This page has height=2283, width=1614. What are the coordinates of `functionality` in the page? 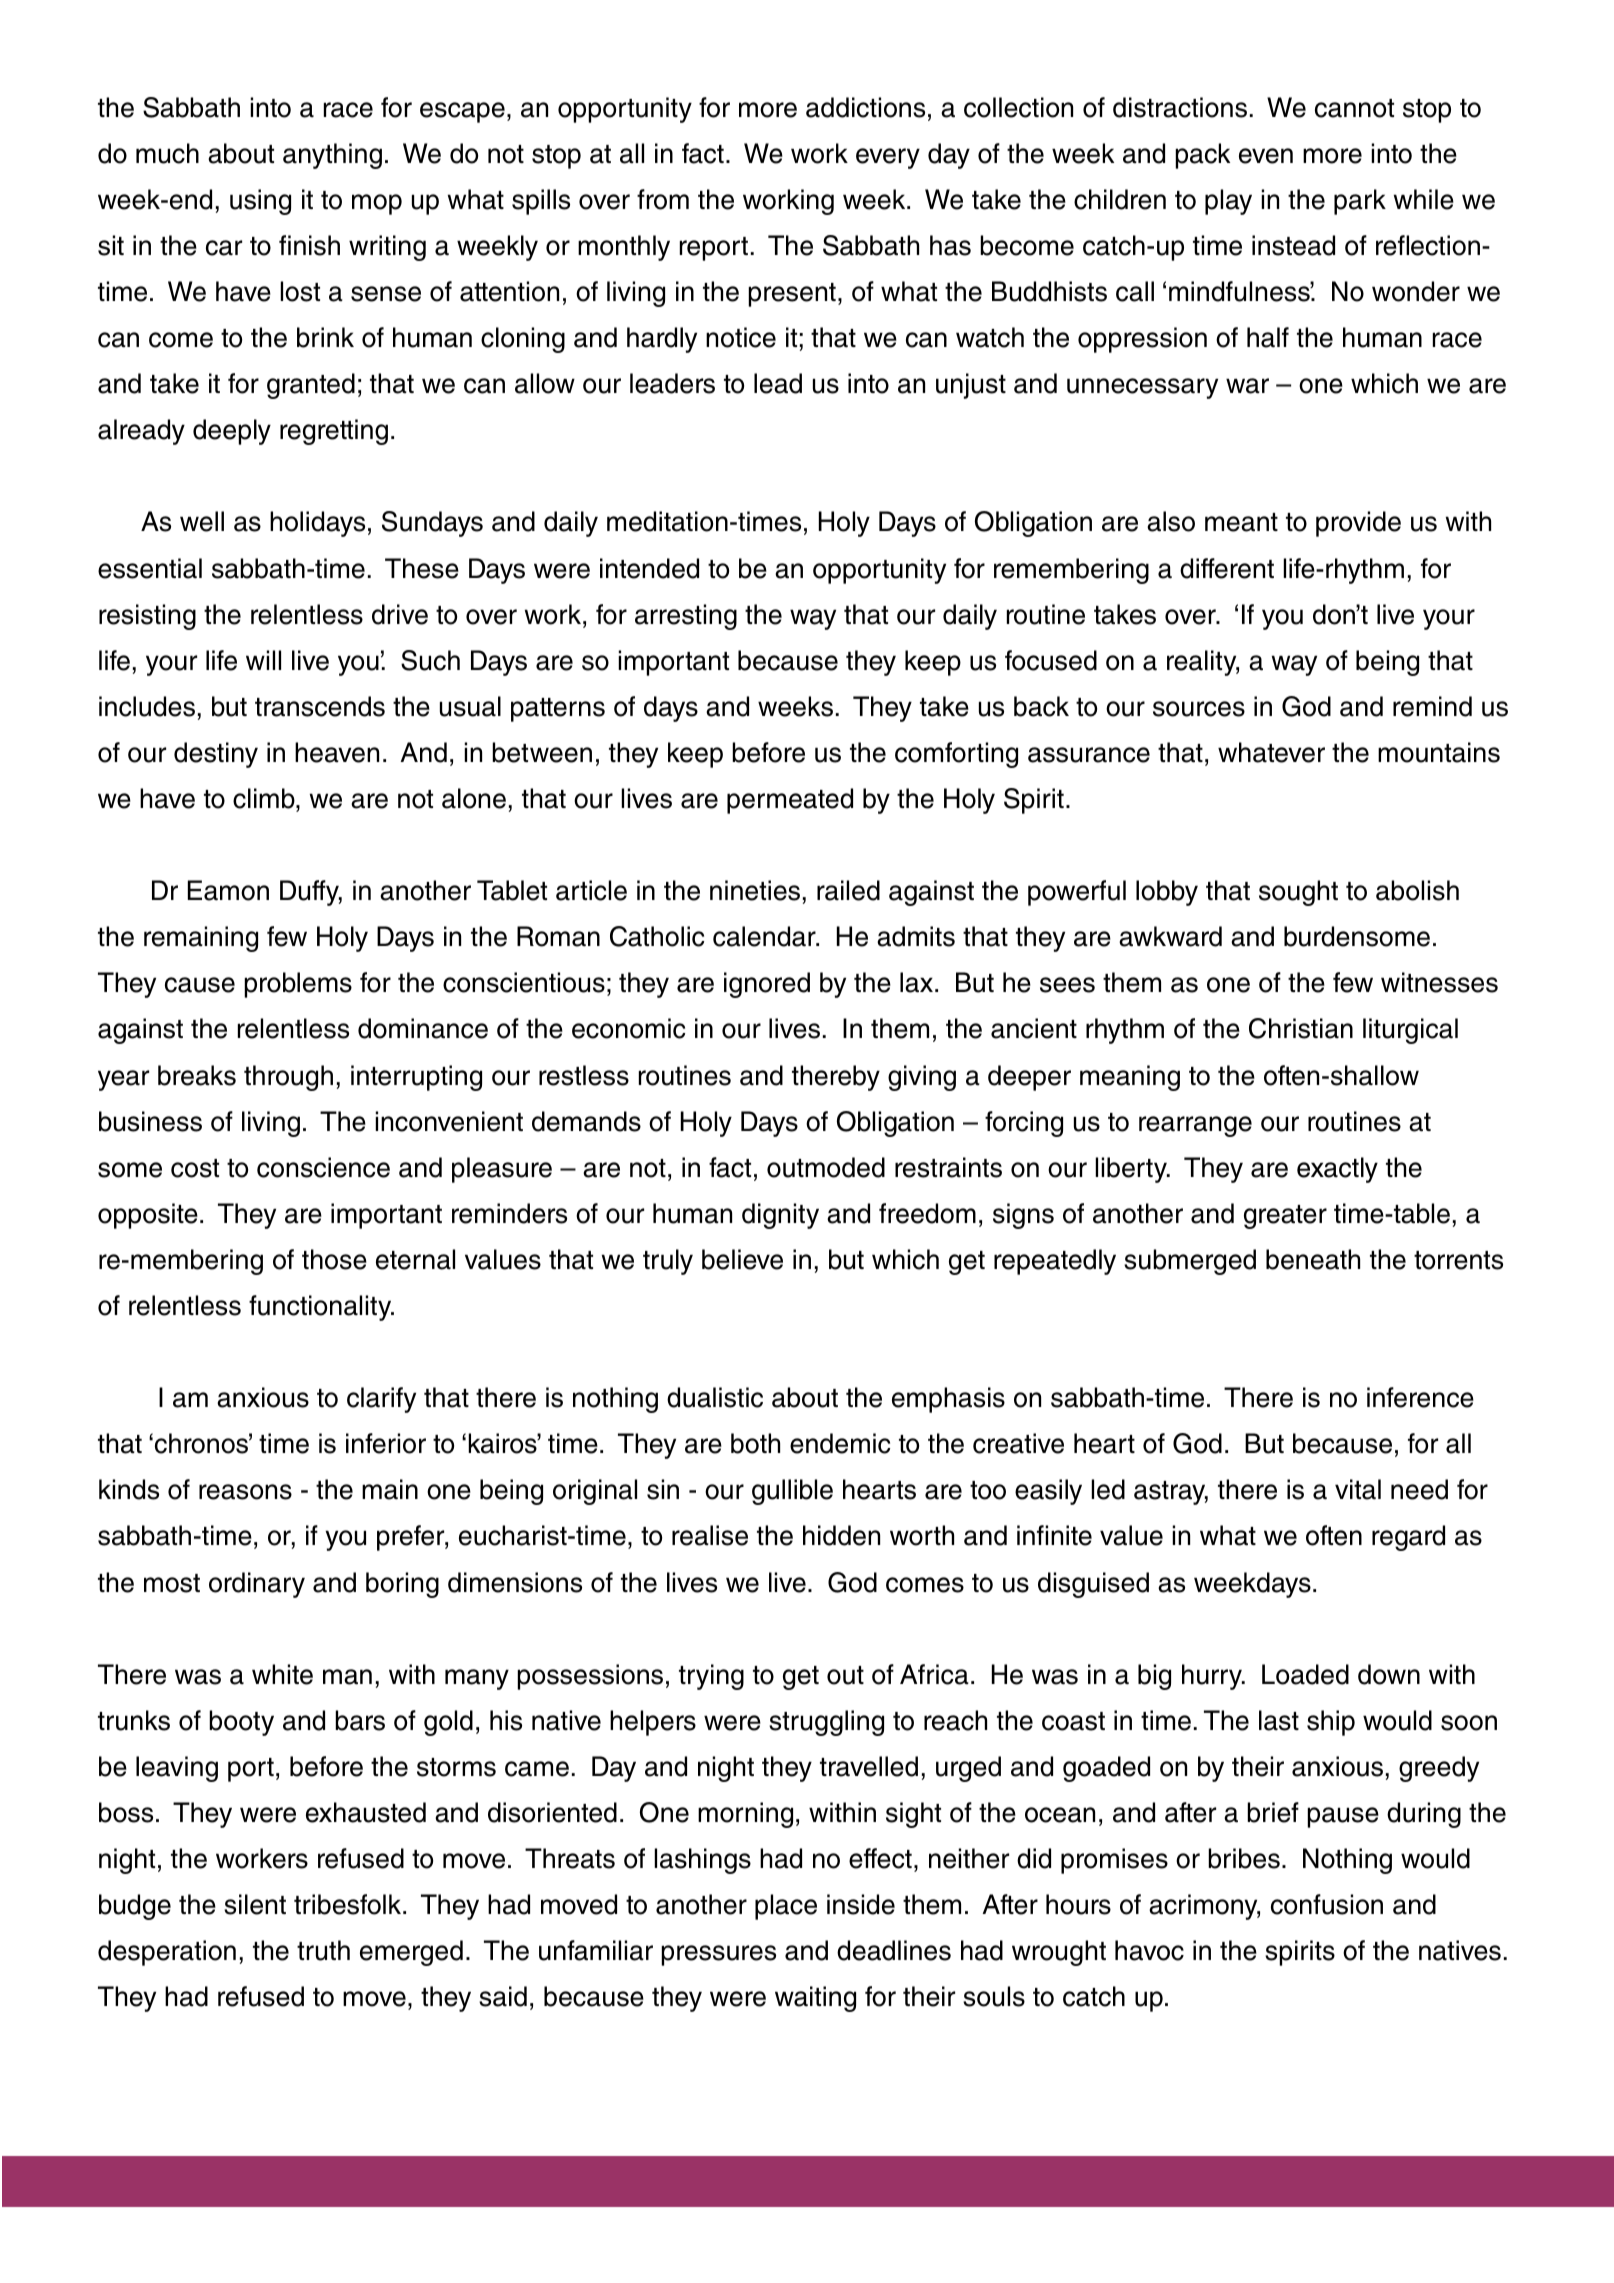 It's located at (321, 1308).
